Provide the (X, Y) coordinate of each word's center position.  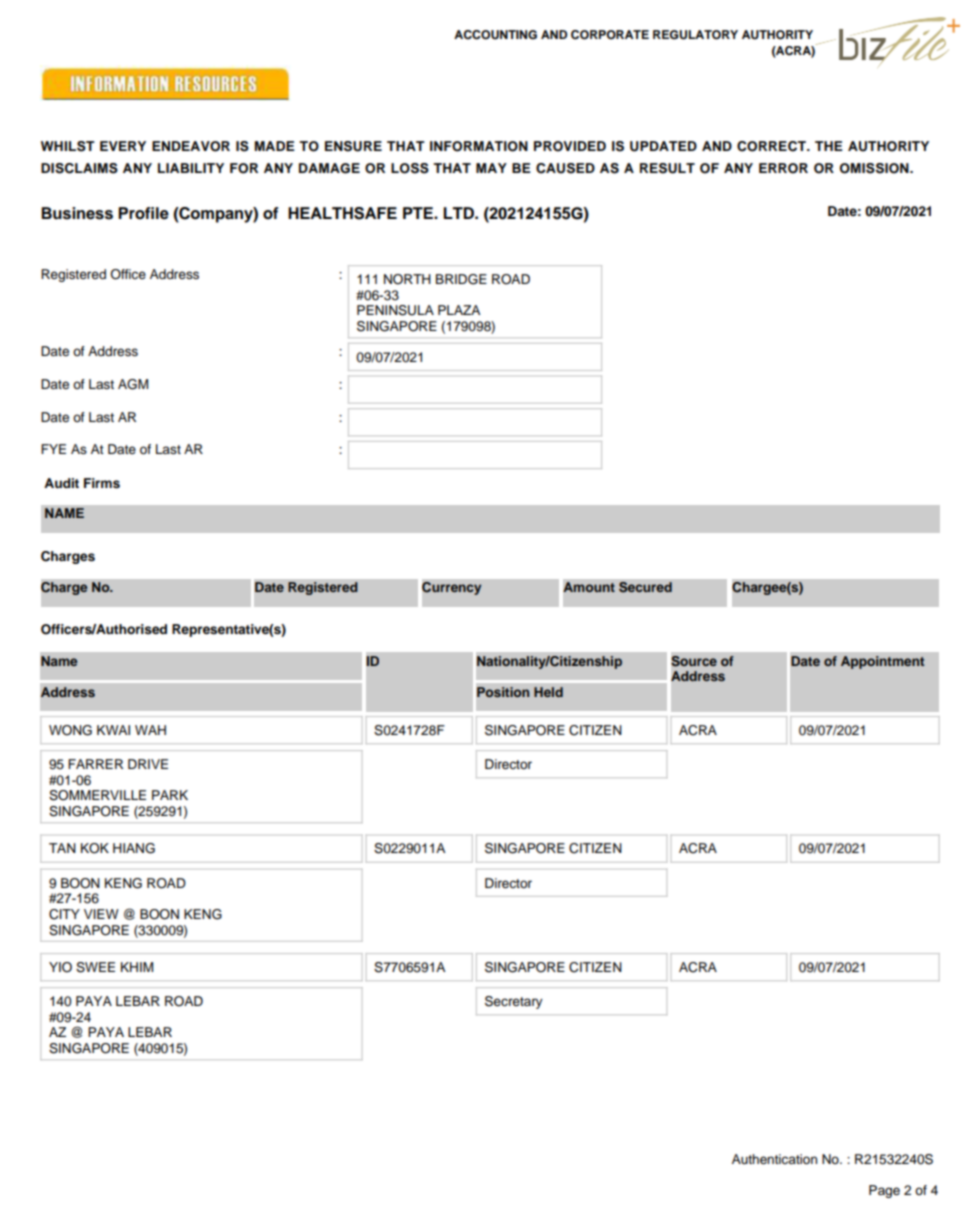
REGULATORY (695, 35)
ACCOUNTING (495, 35)
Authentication (774, 1159)
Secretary (514, 1002)
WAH (150, 730)
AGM (133, 384)
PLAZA (459, 310)
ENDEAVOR (191, 146)
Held (548, 692)
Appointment (882, 662)
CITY (64, 914)
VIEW (101, 914)
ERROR (783, 168)
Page (884, 1191)
